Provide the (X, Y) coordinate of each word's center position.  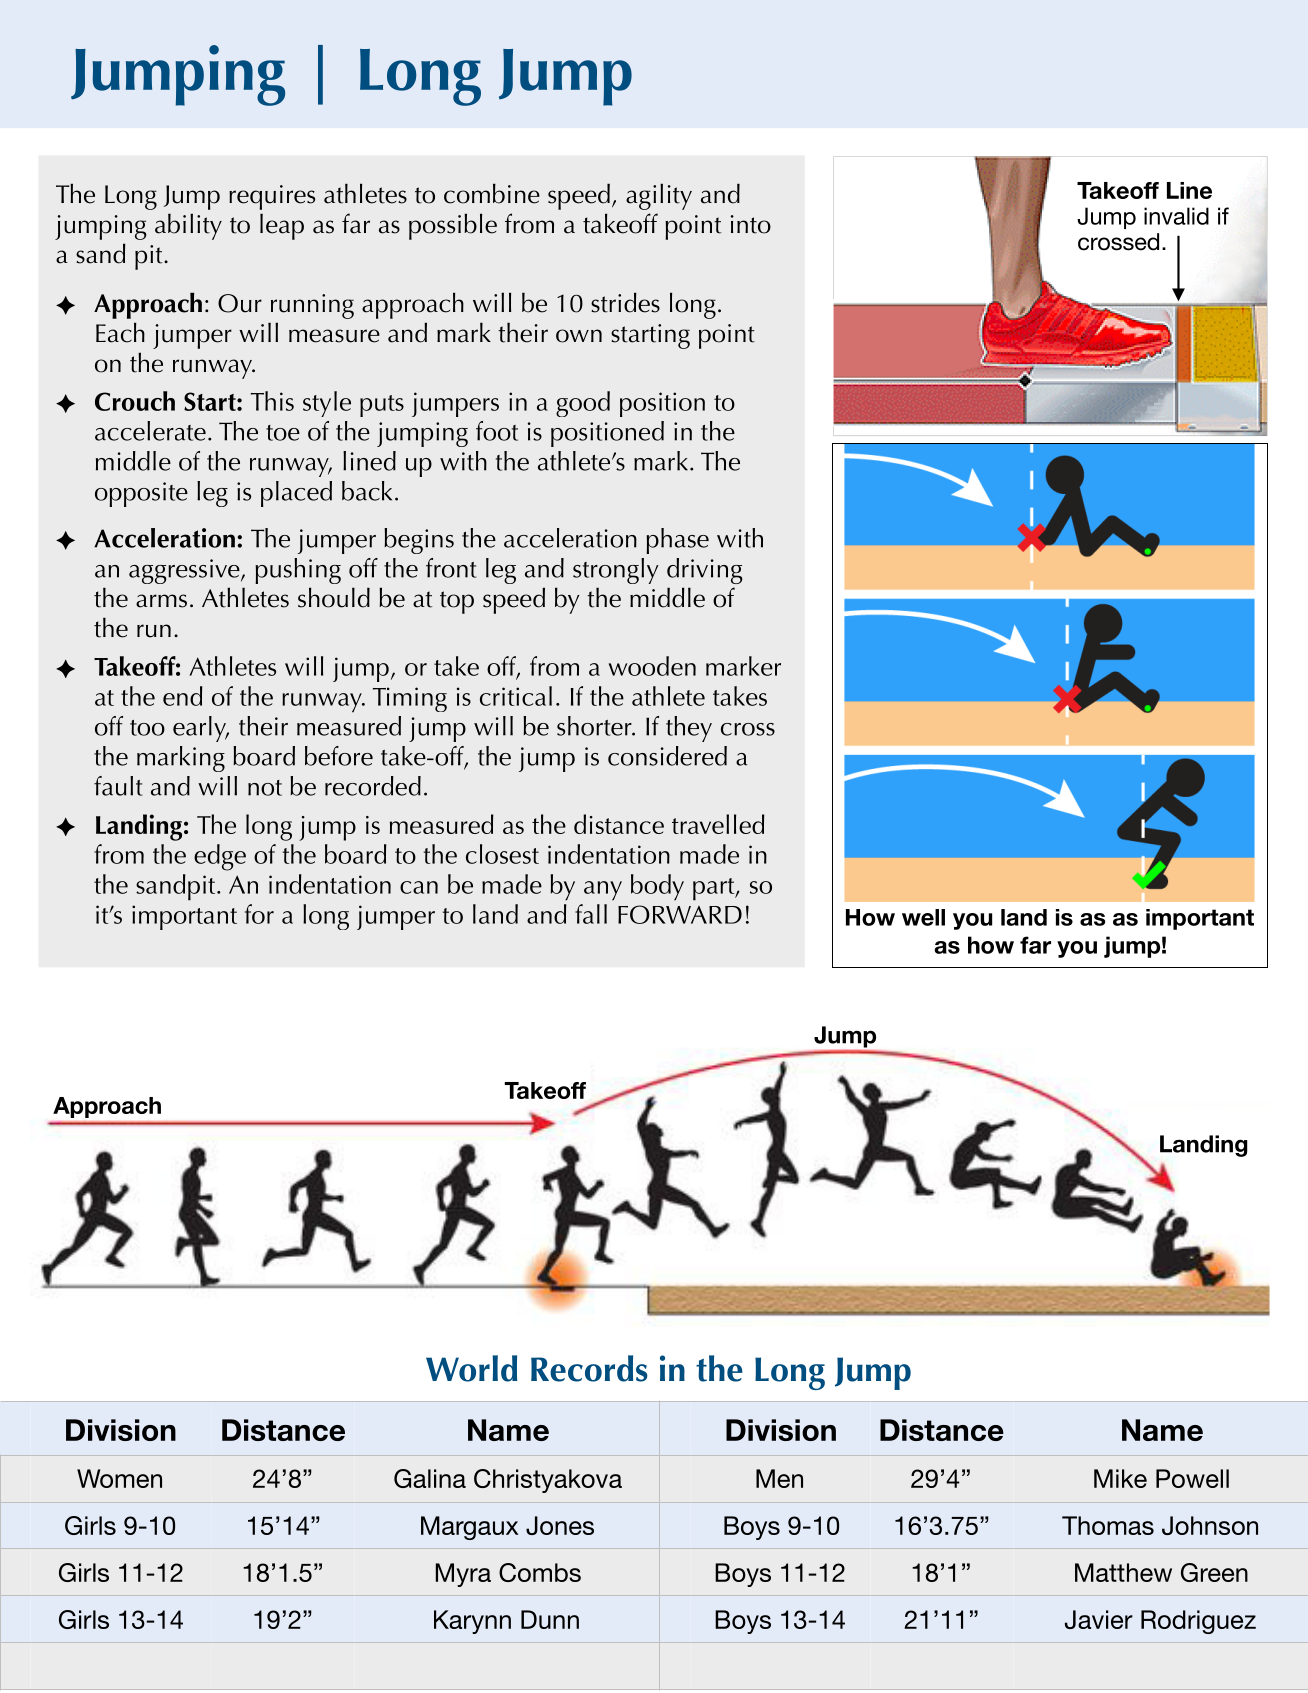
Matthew (1123, 1572)
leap (282, 227)
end (183, 696)
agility (659, 196)
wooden (652, 666)
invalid (1176, 216)
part (715, 889)
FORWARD (680, 914)
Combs (540, 1572)
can (419, 887)
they (689, 729)
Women (119, 1478)
